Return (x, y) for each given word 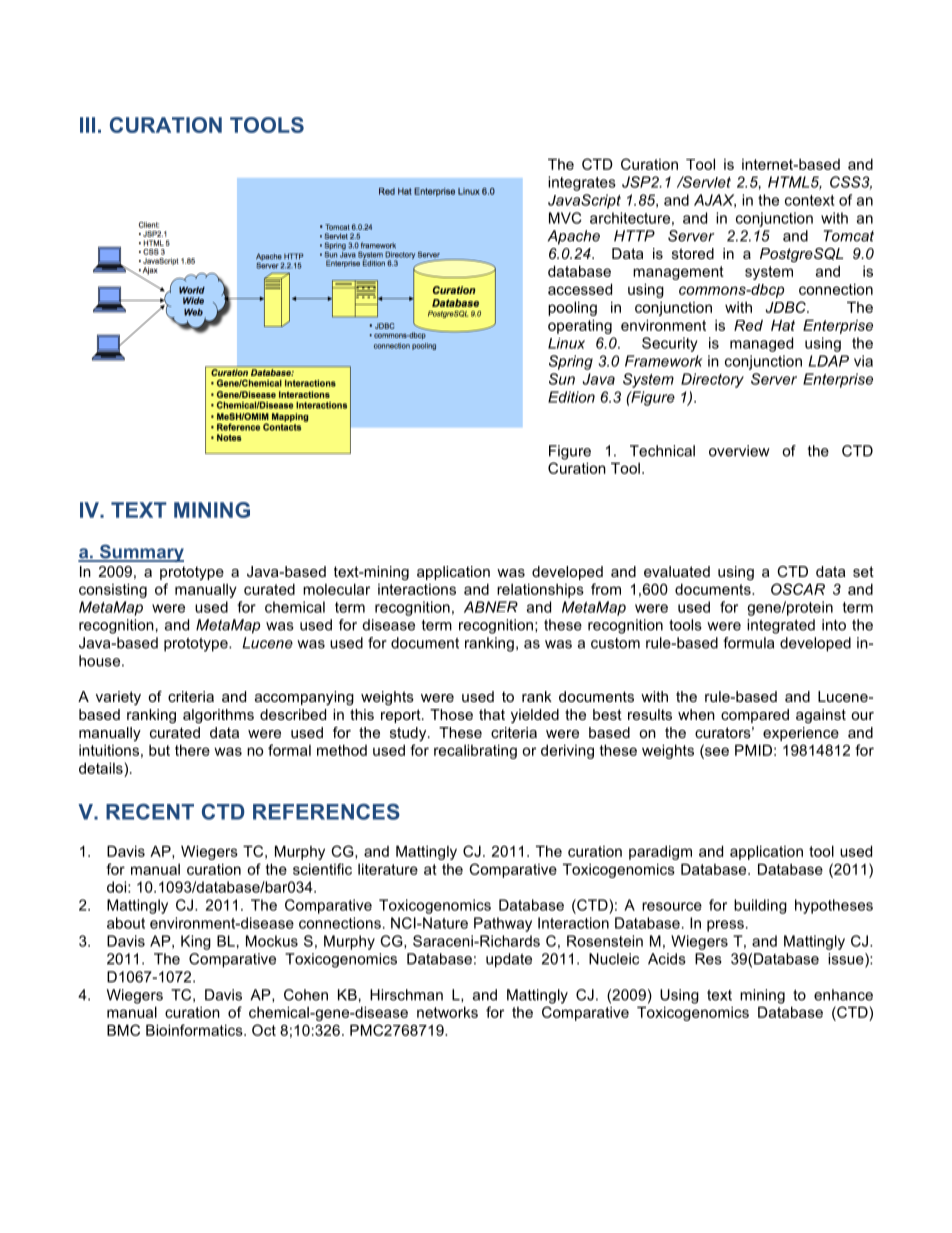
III (87, 125)
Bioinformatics (195, 1030)
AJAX (715, 201)
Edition (571, 397)
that (492, 714)
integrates (582, 183)
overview (739, 451)
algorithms (218, 716)
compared (755, 716)
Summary (140, 553)
